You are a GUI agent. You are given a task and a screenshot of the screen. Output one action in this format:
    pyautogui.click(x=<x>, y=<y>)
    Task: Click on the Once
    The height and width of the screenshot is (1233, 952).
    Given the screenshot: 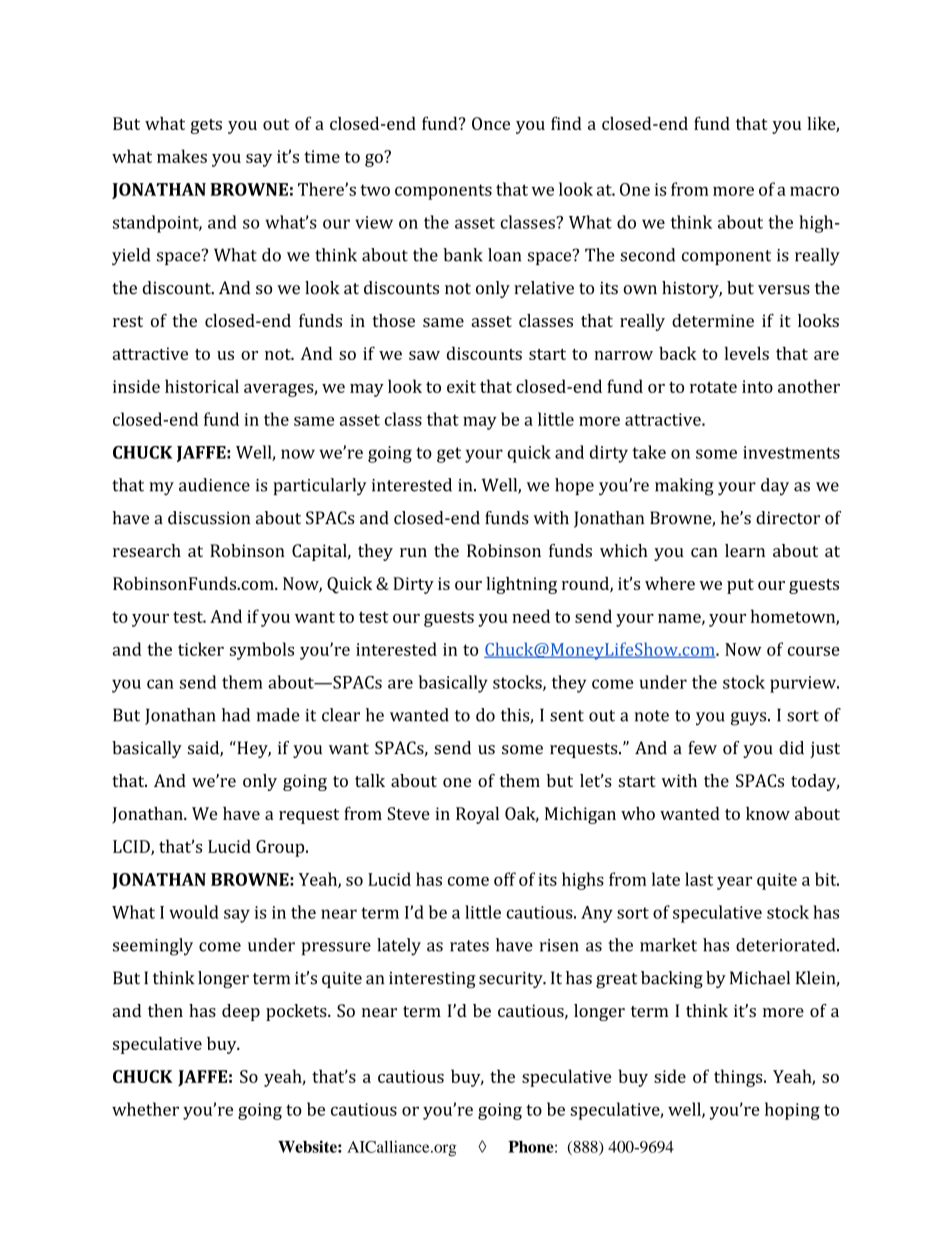 What is the action you would take?
    pyautogui.click(x=491, y=123)
